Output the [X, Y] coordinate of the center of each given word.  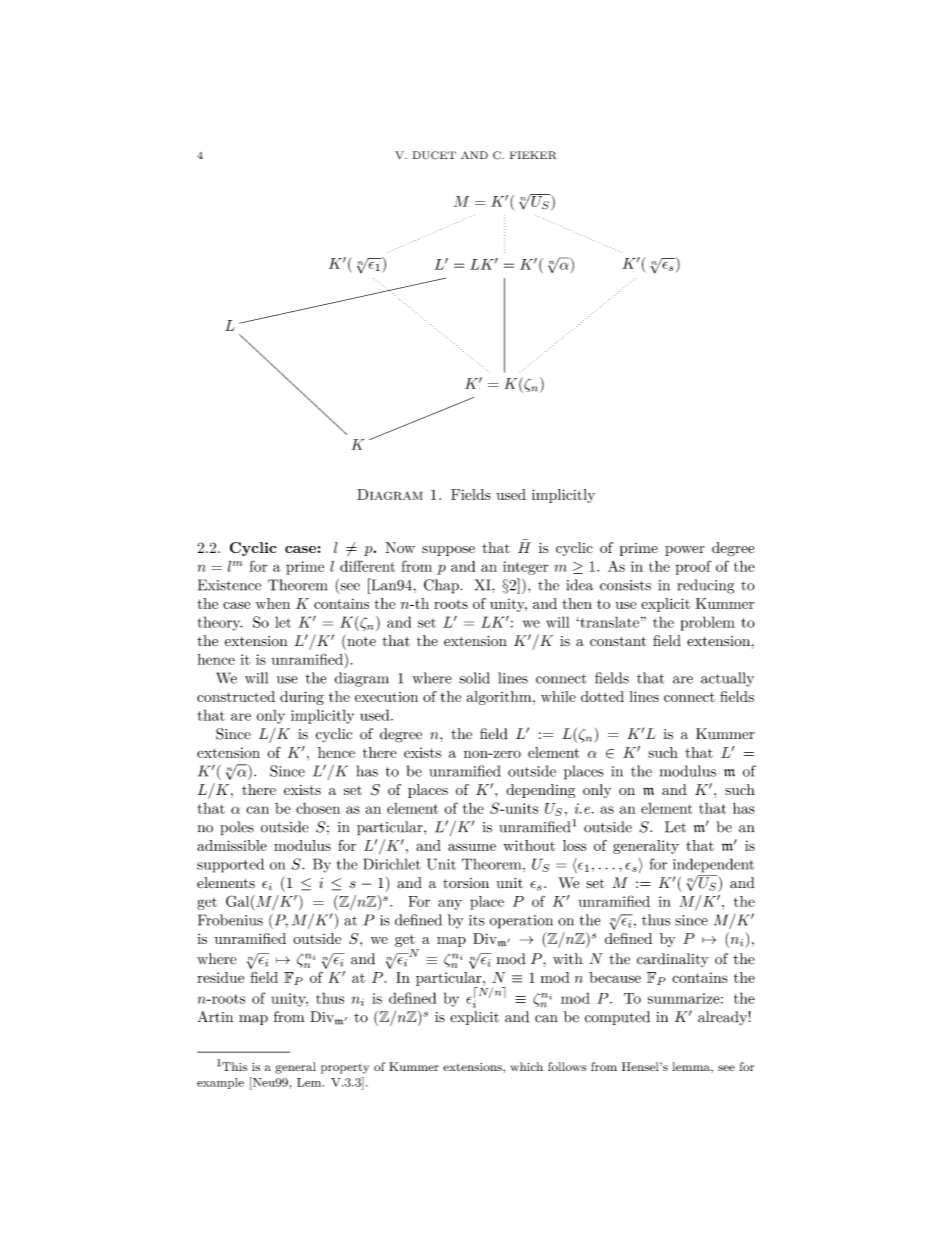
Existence [229, 585]
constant [618, 641]
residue [220, 977]
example [220, 1083]
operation [521, 922]
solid [474, 678]
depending [540, 791]
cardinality [673, 960]
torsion [466, 883]
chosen [318, 808]
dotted [602, 696]
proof [693, 567]
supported [230, 865]
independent [713, 865]
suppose [448, 551]
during [302, 698]
